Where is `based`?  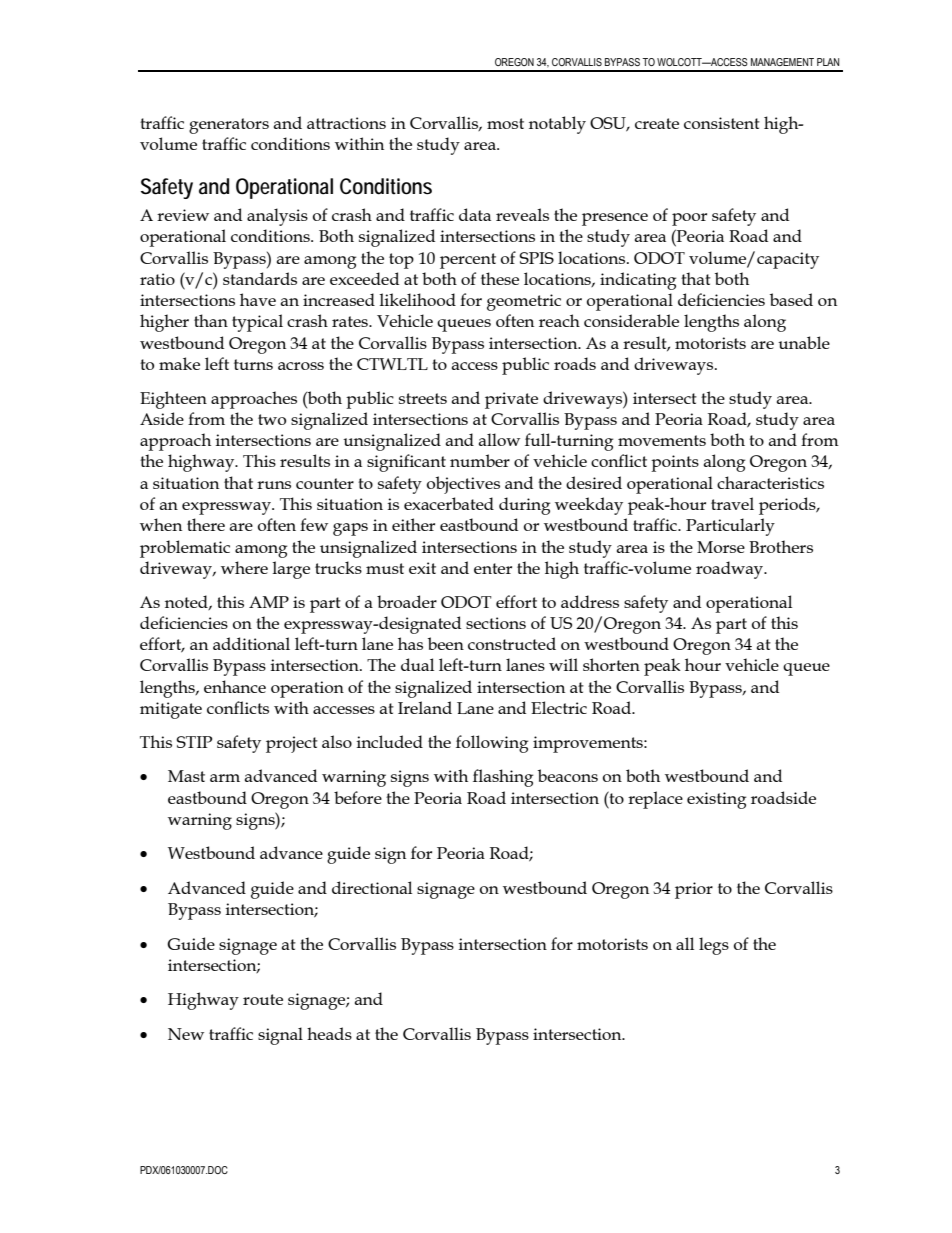
based is located at coordinates (791, 299).
